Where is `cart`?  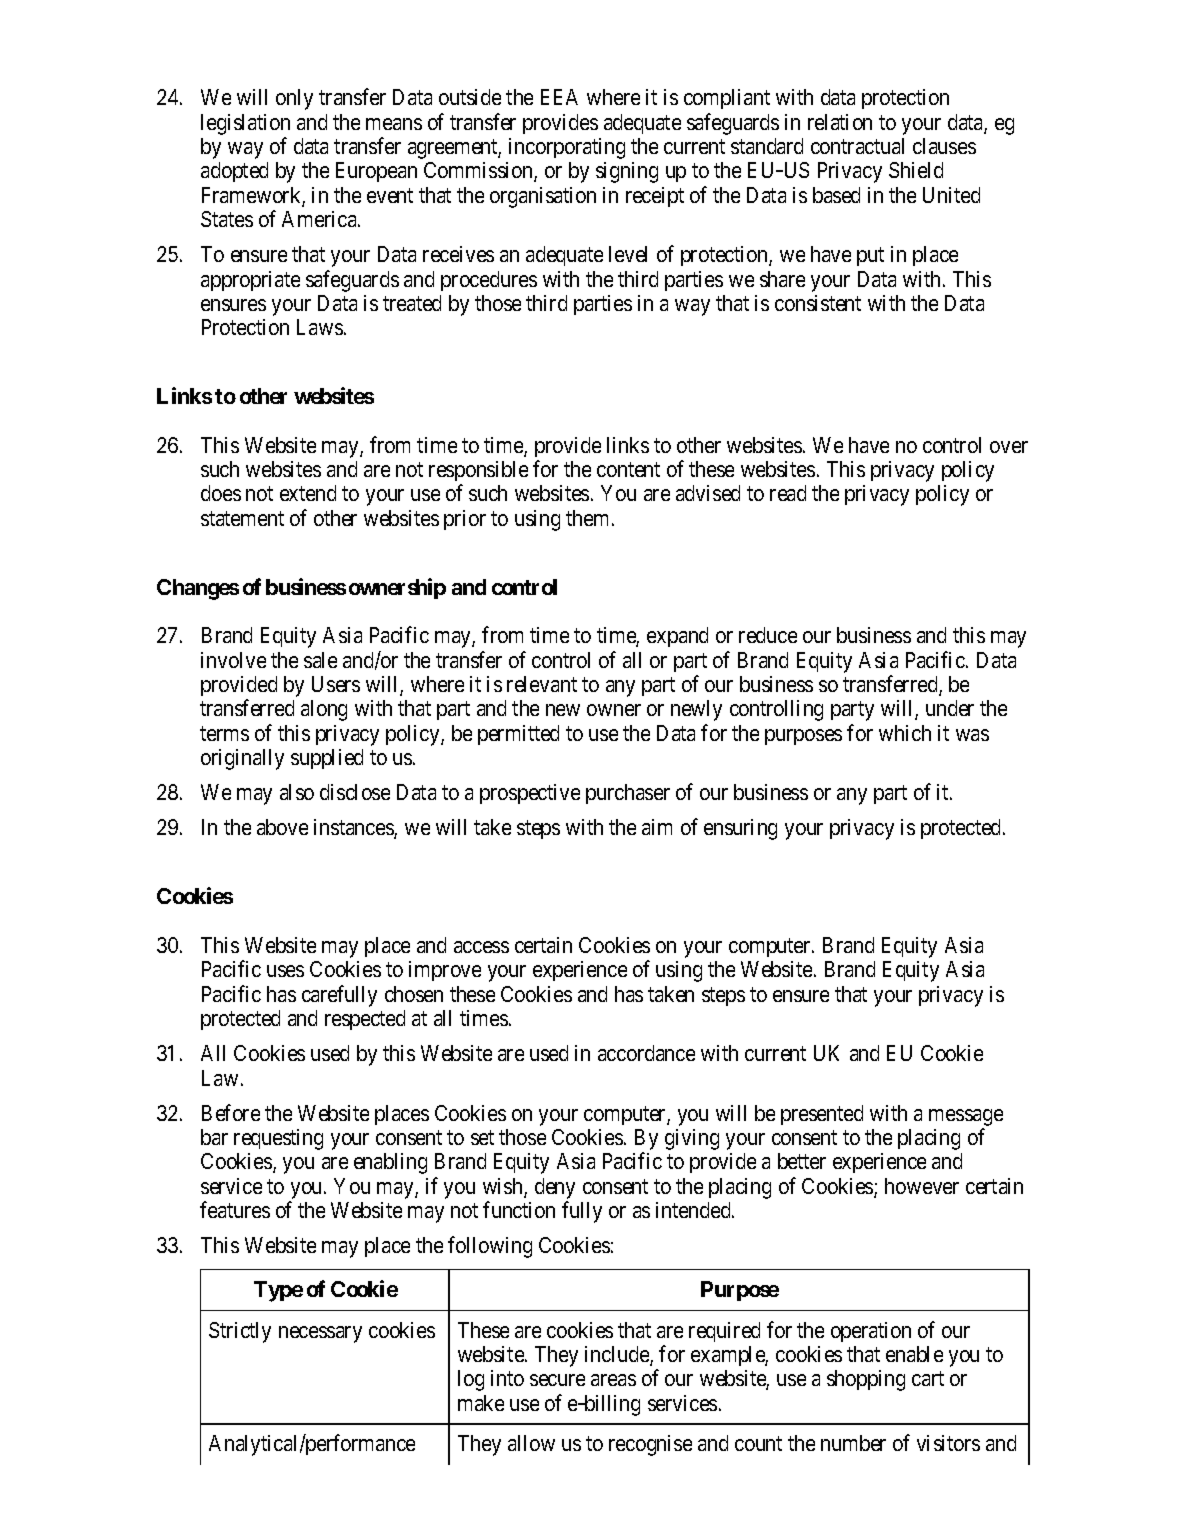 cart is located at coordinates (928, 1379).
